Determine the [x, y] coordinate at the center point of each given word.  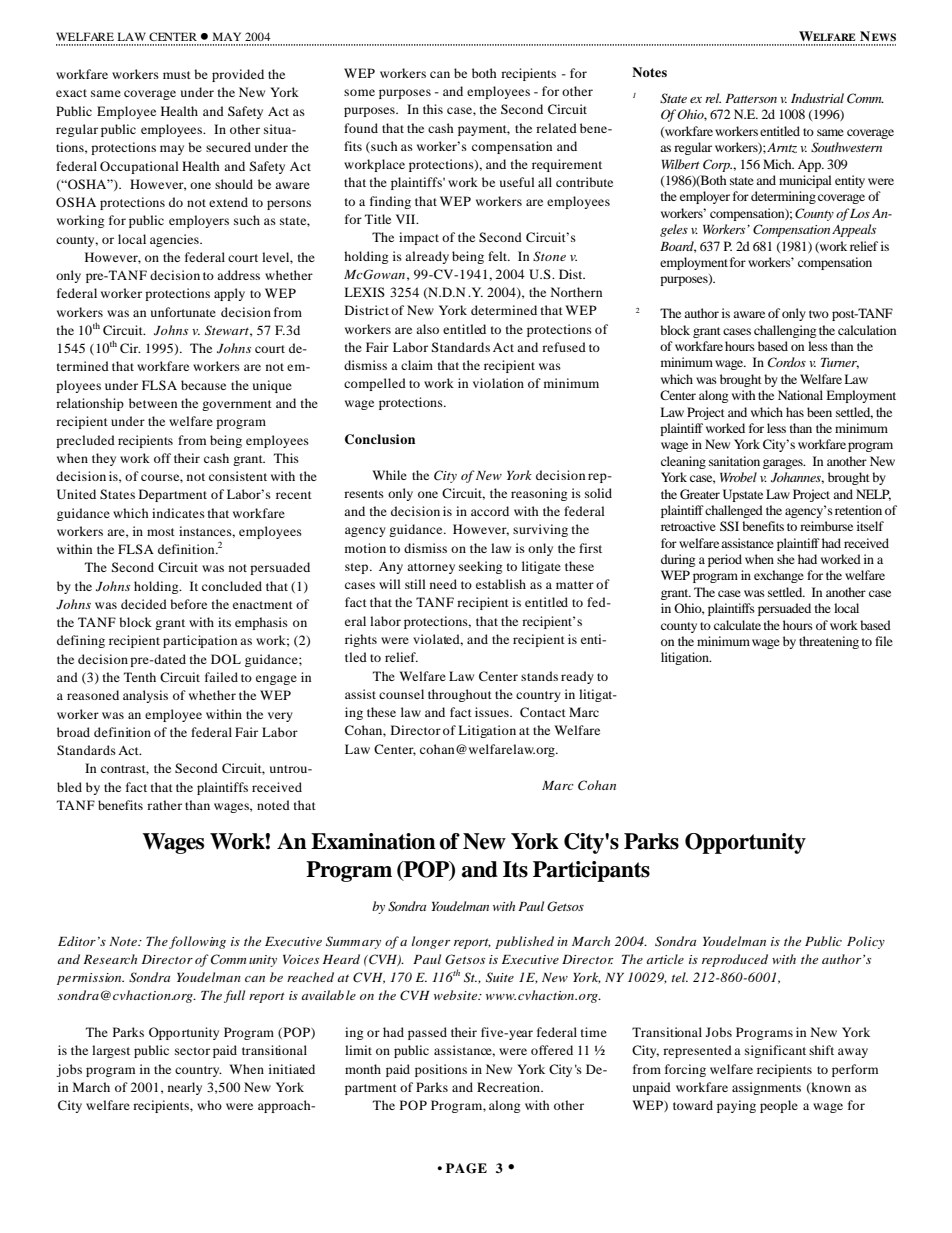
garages [784, 464]
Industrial [817, 98]
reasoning [539, 494]
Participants [591, 871]
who [209, 1105]
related [556, 128]
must [177, 75]
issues [493, 712]
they [104, 459]
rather [164, 805]
